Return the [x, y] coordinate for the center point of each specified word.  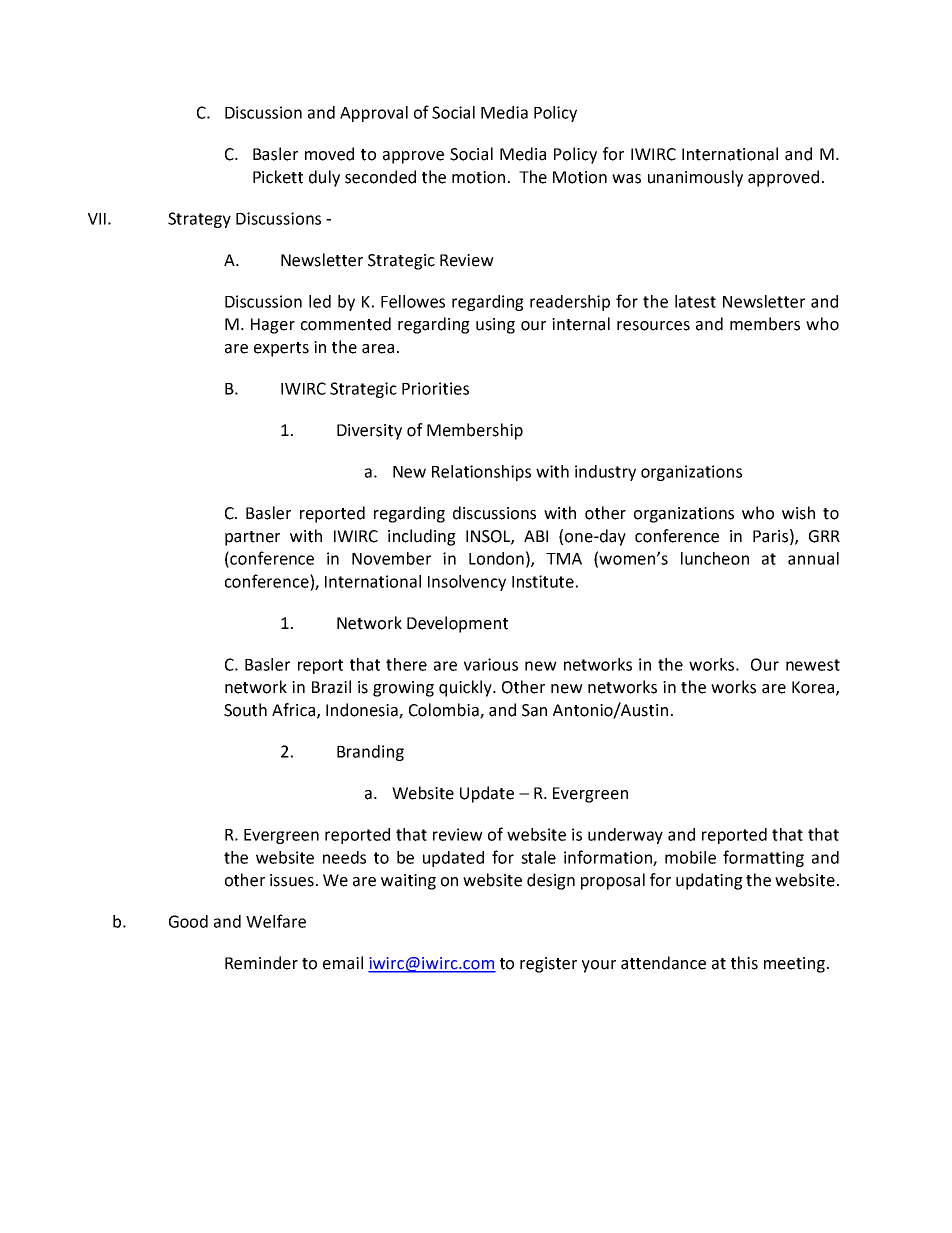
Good [188, 921]
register [548, 965]
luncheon [715, 558]
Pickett [278, 177]
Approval [374, 114]
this [744, 963]
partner [252, 538]
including [422, 537]
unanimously [695, 178]
